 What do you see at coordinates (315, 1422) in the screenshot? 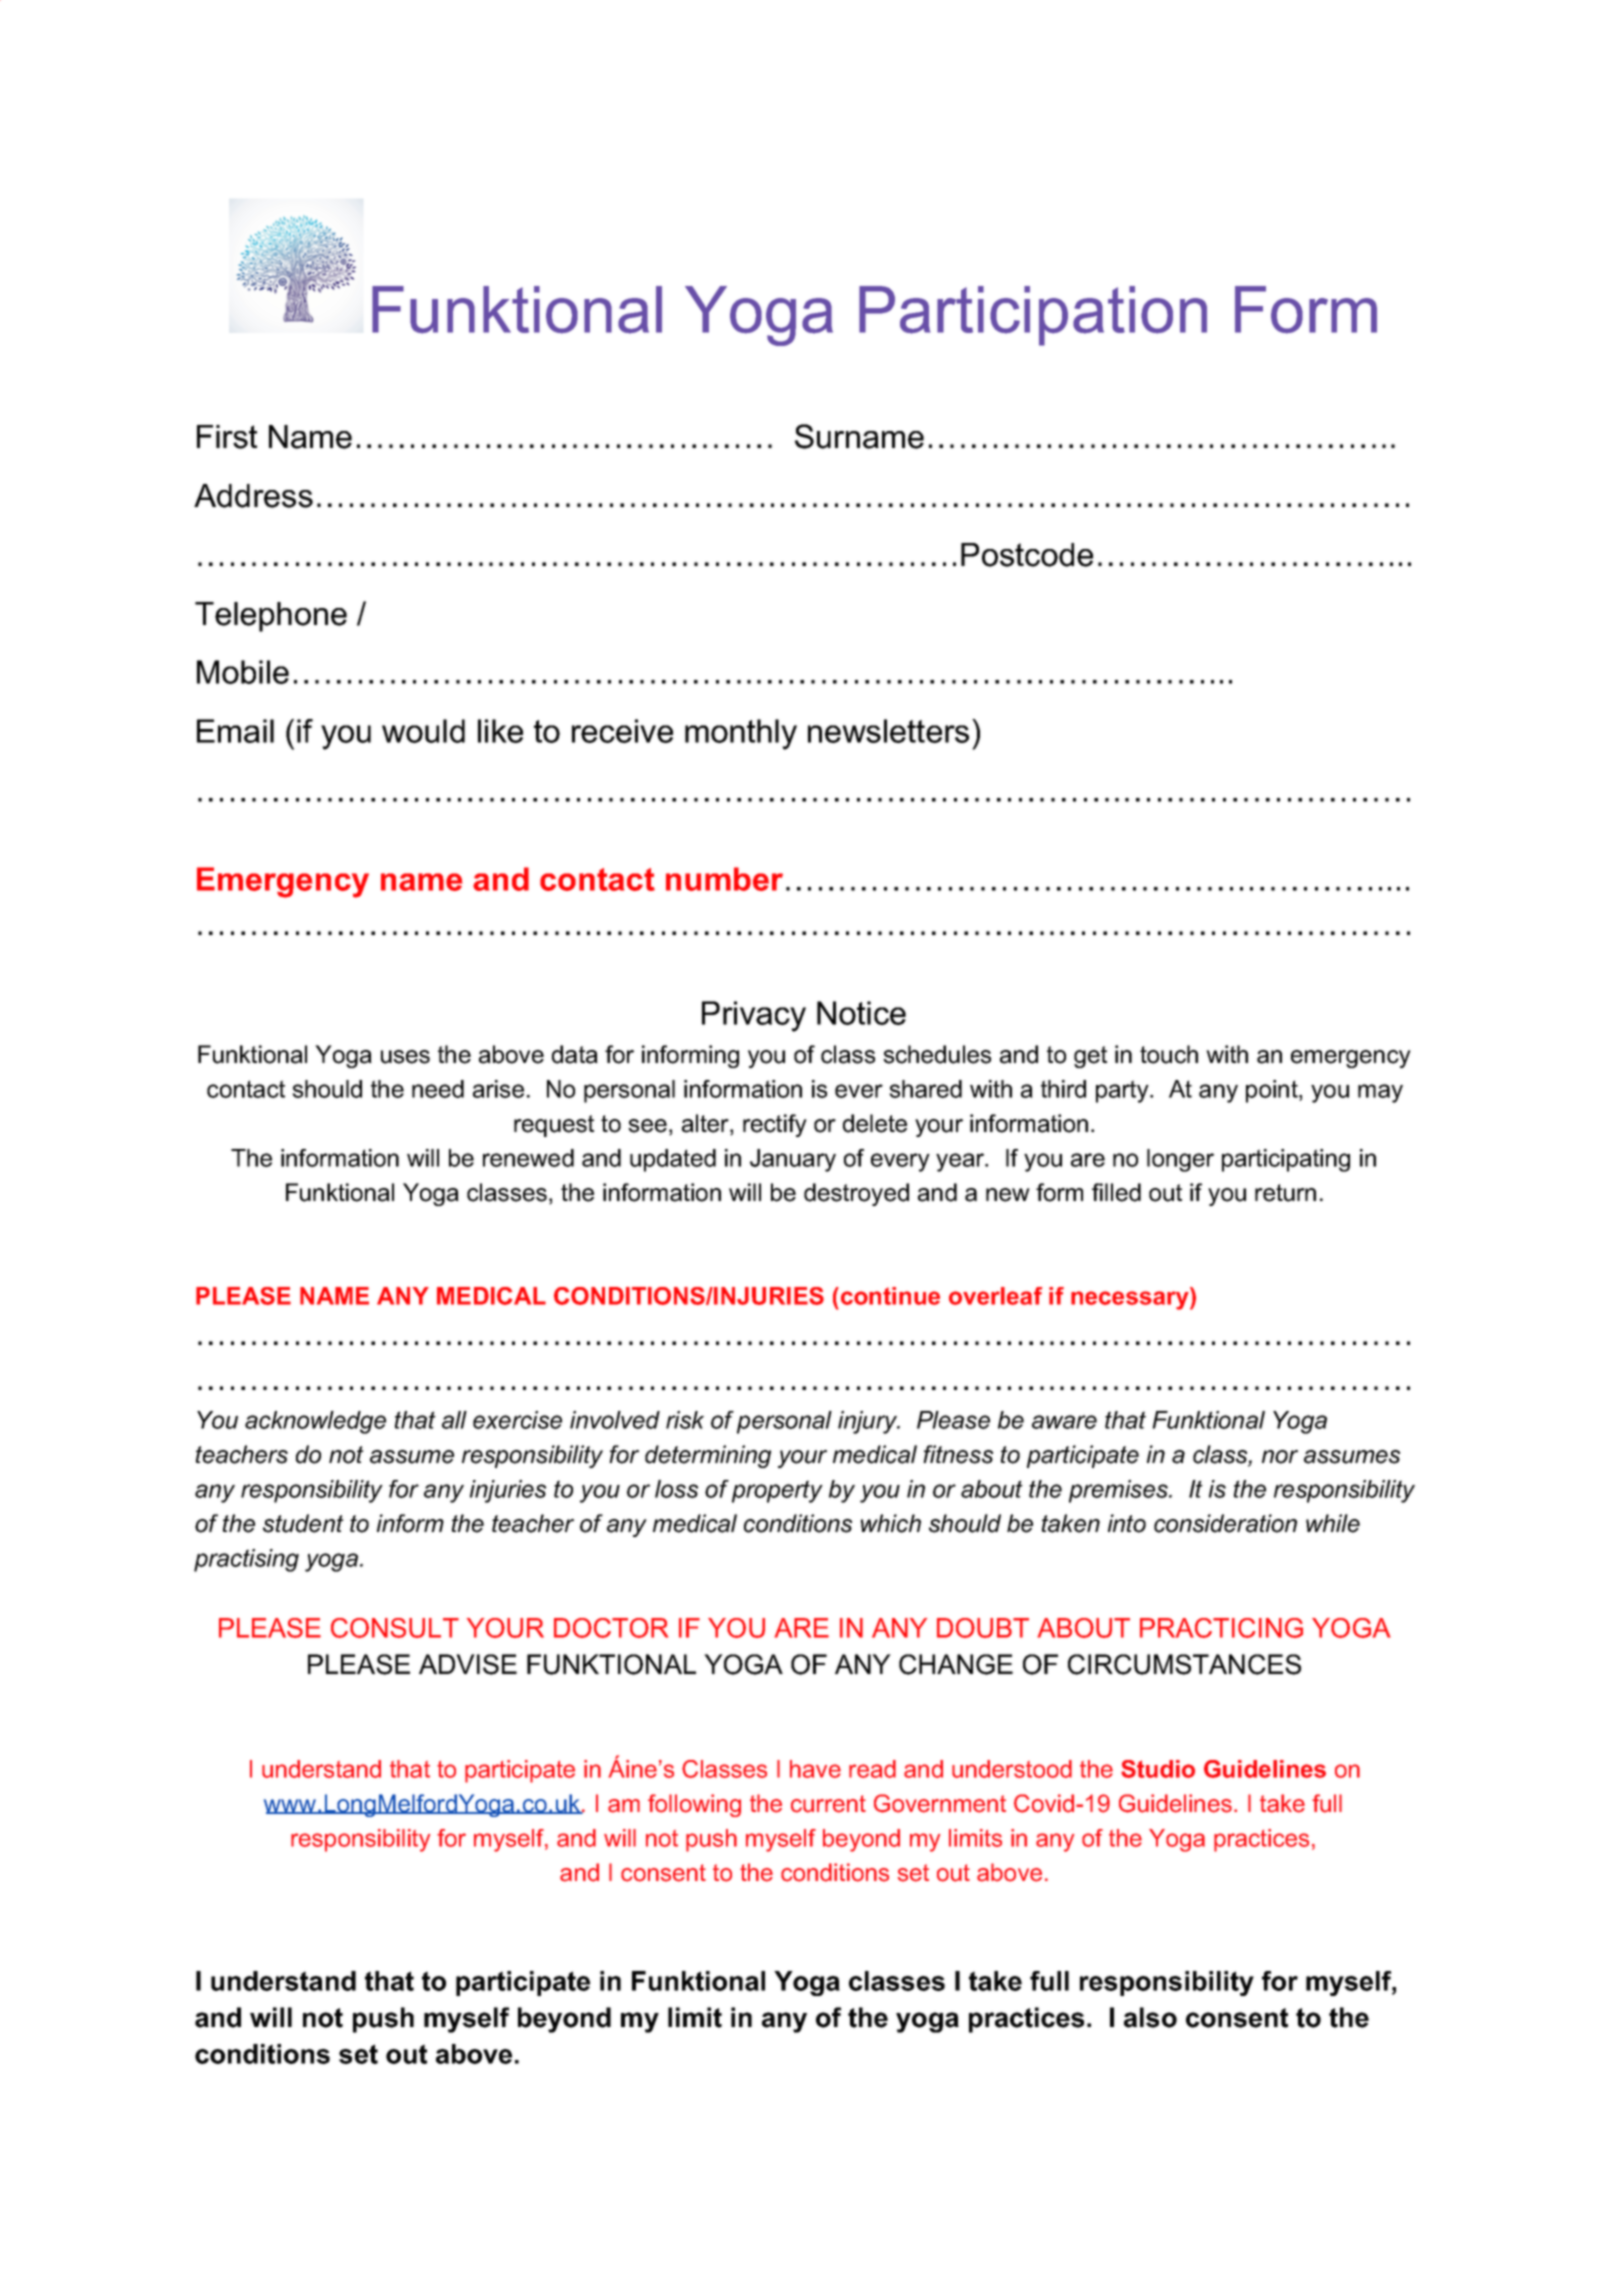
I see `acknowledge` at bounding box center [315, 1422].
